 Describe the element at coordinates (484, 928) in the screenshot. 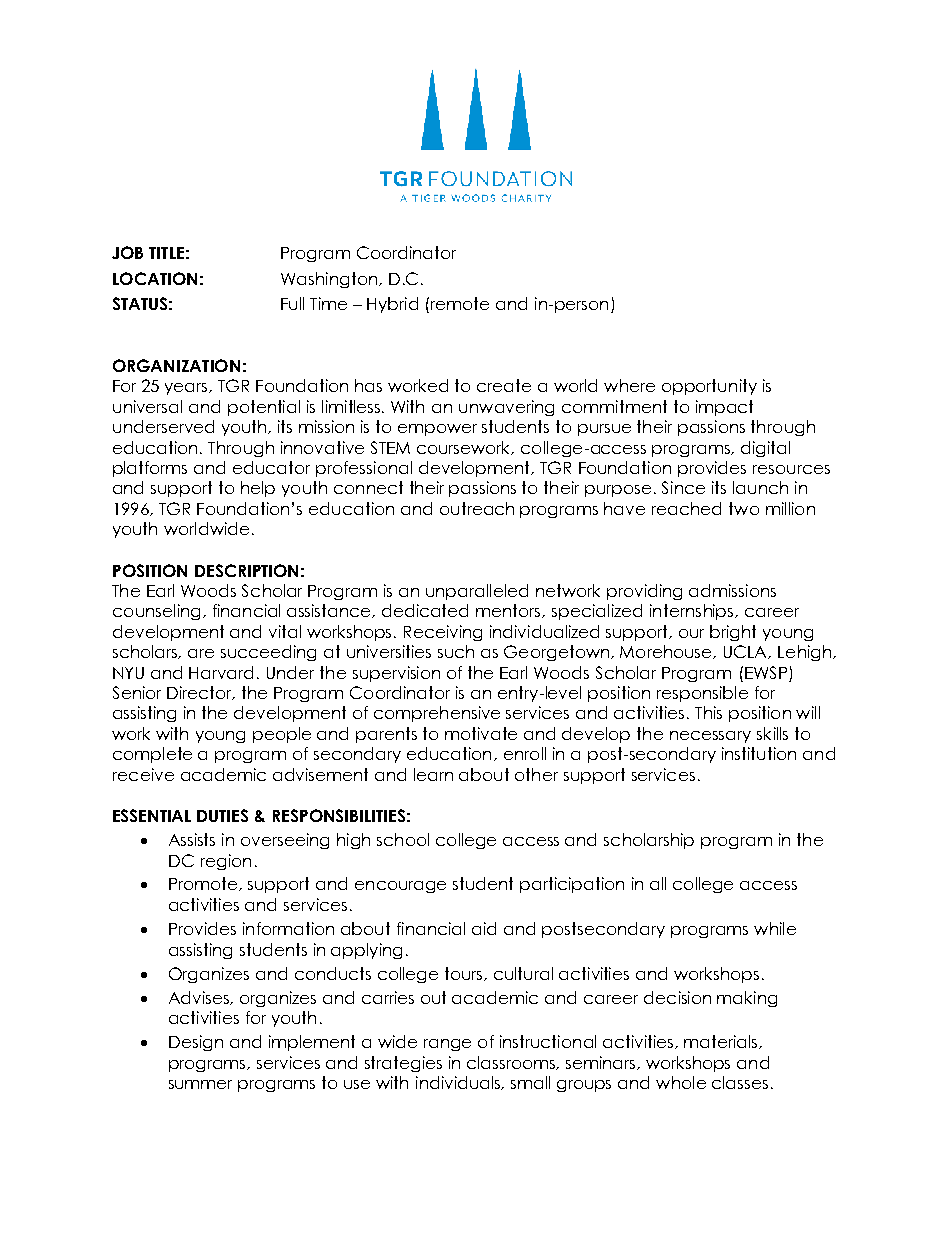

I see `aid` at that location.
